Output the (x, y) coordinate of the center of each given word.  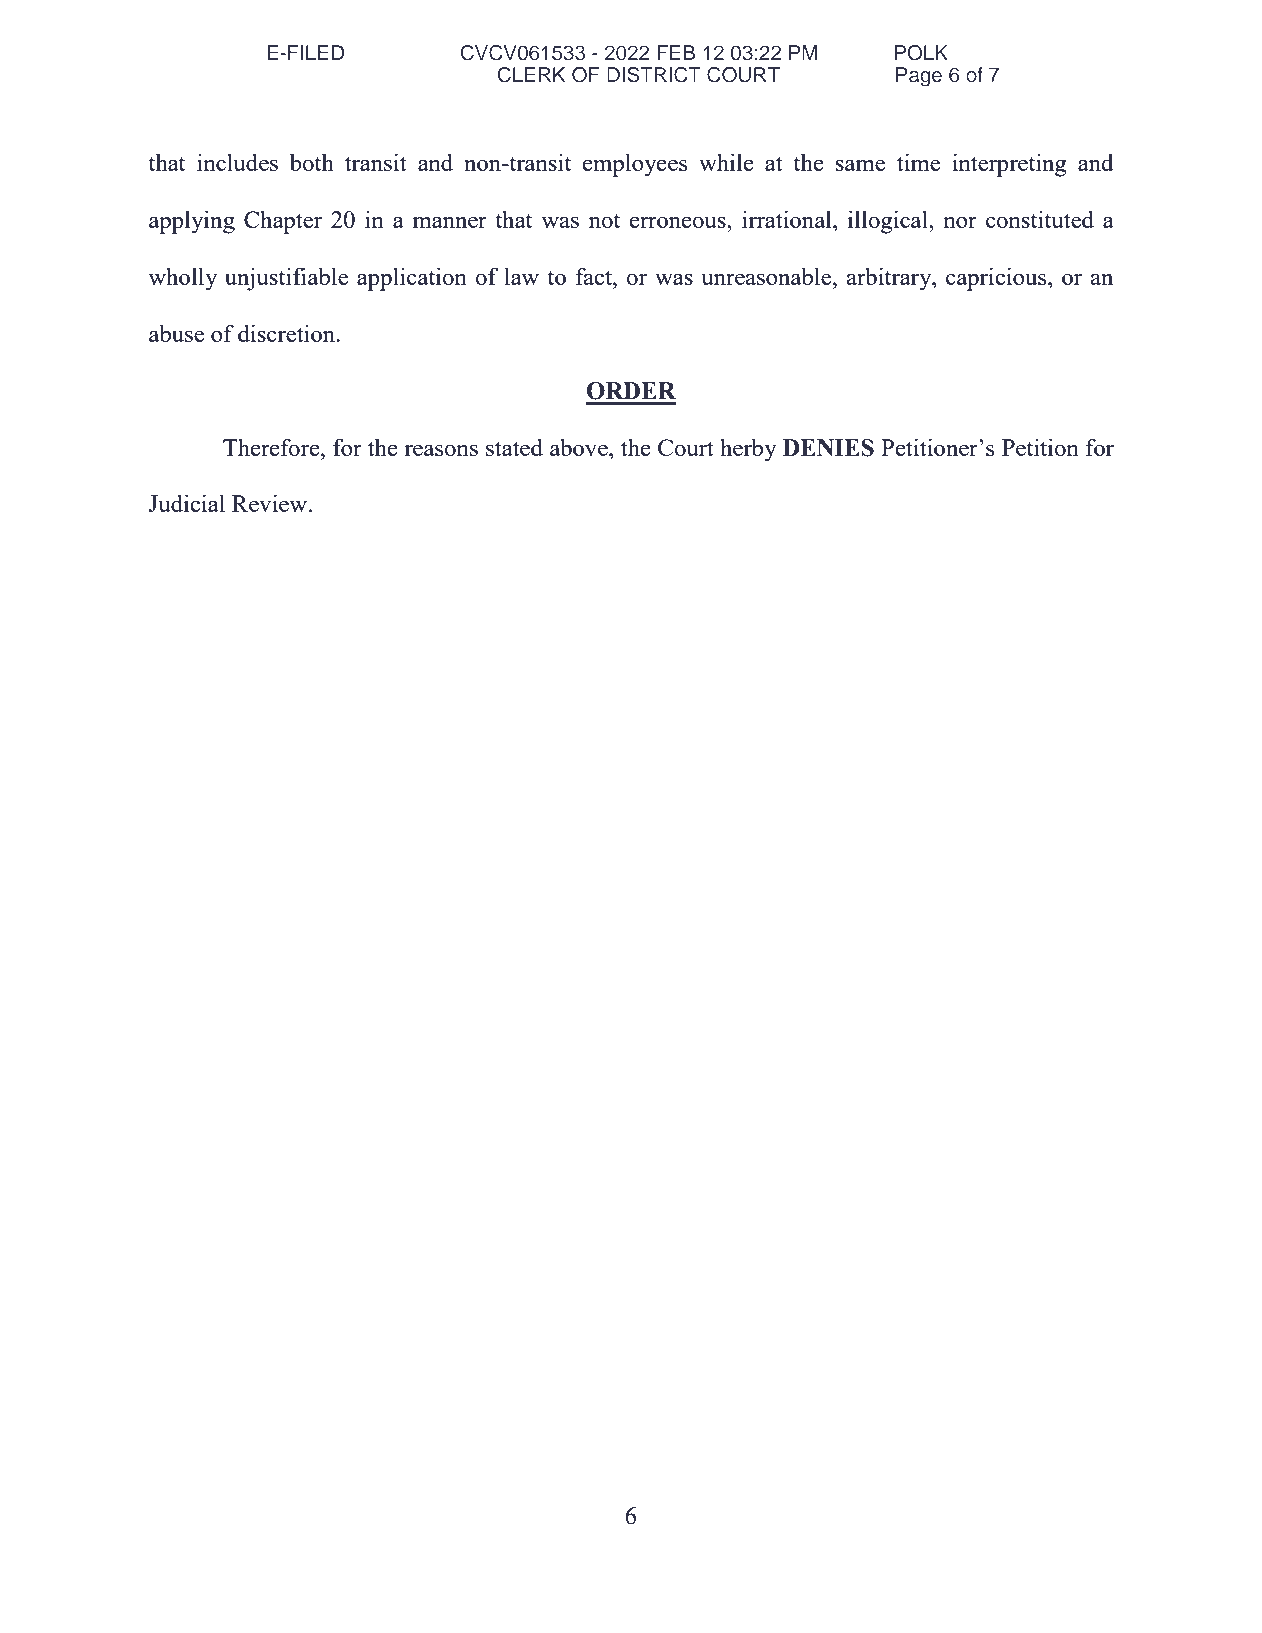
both (312, 162)
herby (748, 450)
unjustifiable (286, 279)
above (580, 447)
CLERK (531, 75)
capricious (997, 279)
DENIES (828, 448)
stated (514, 447)
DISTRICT (654, 75)
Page (919, 77)
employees (635, 165)
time (918, 162)
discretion (288, 333)
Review (271, 503)
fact (595, 276)
